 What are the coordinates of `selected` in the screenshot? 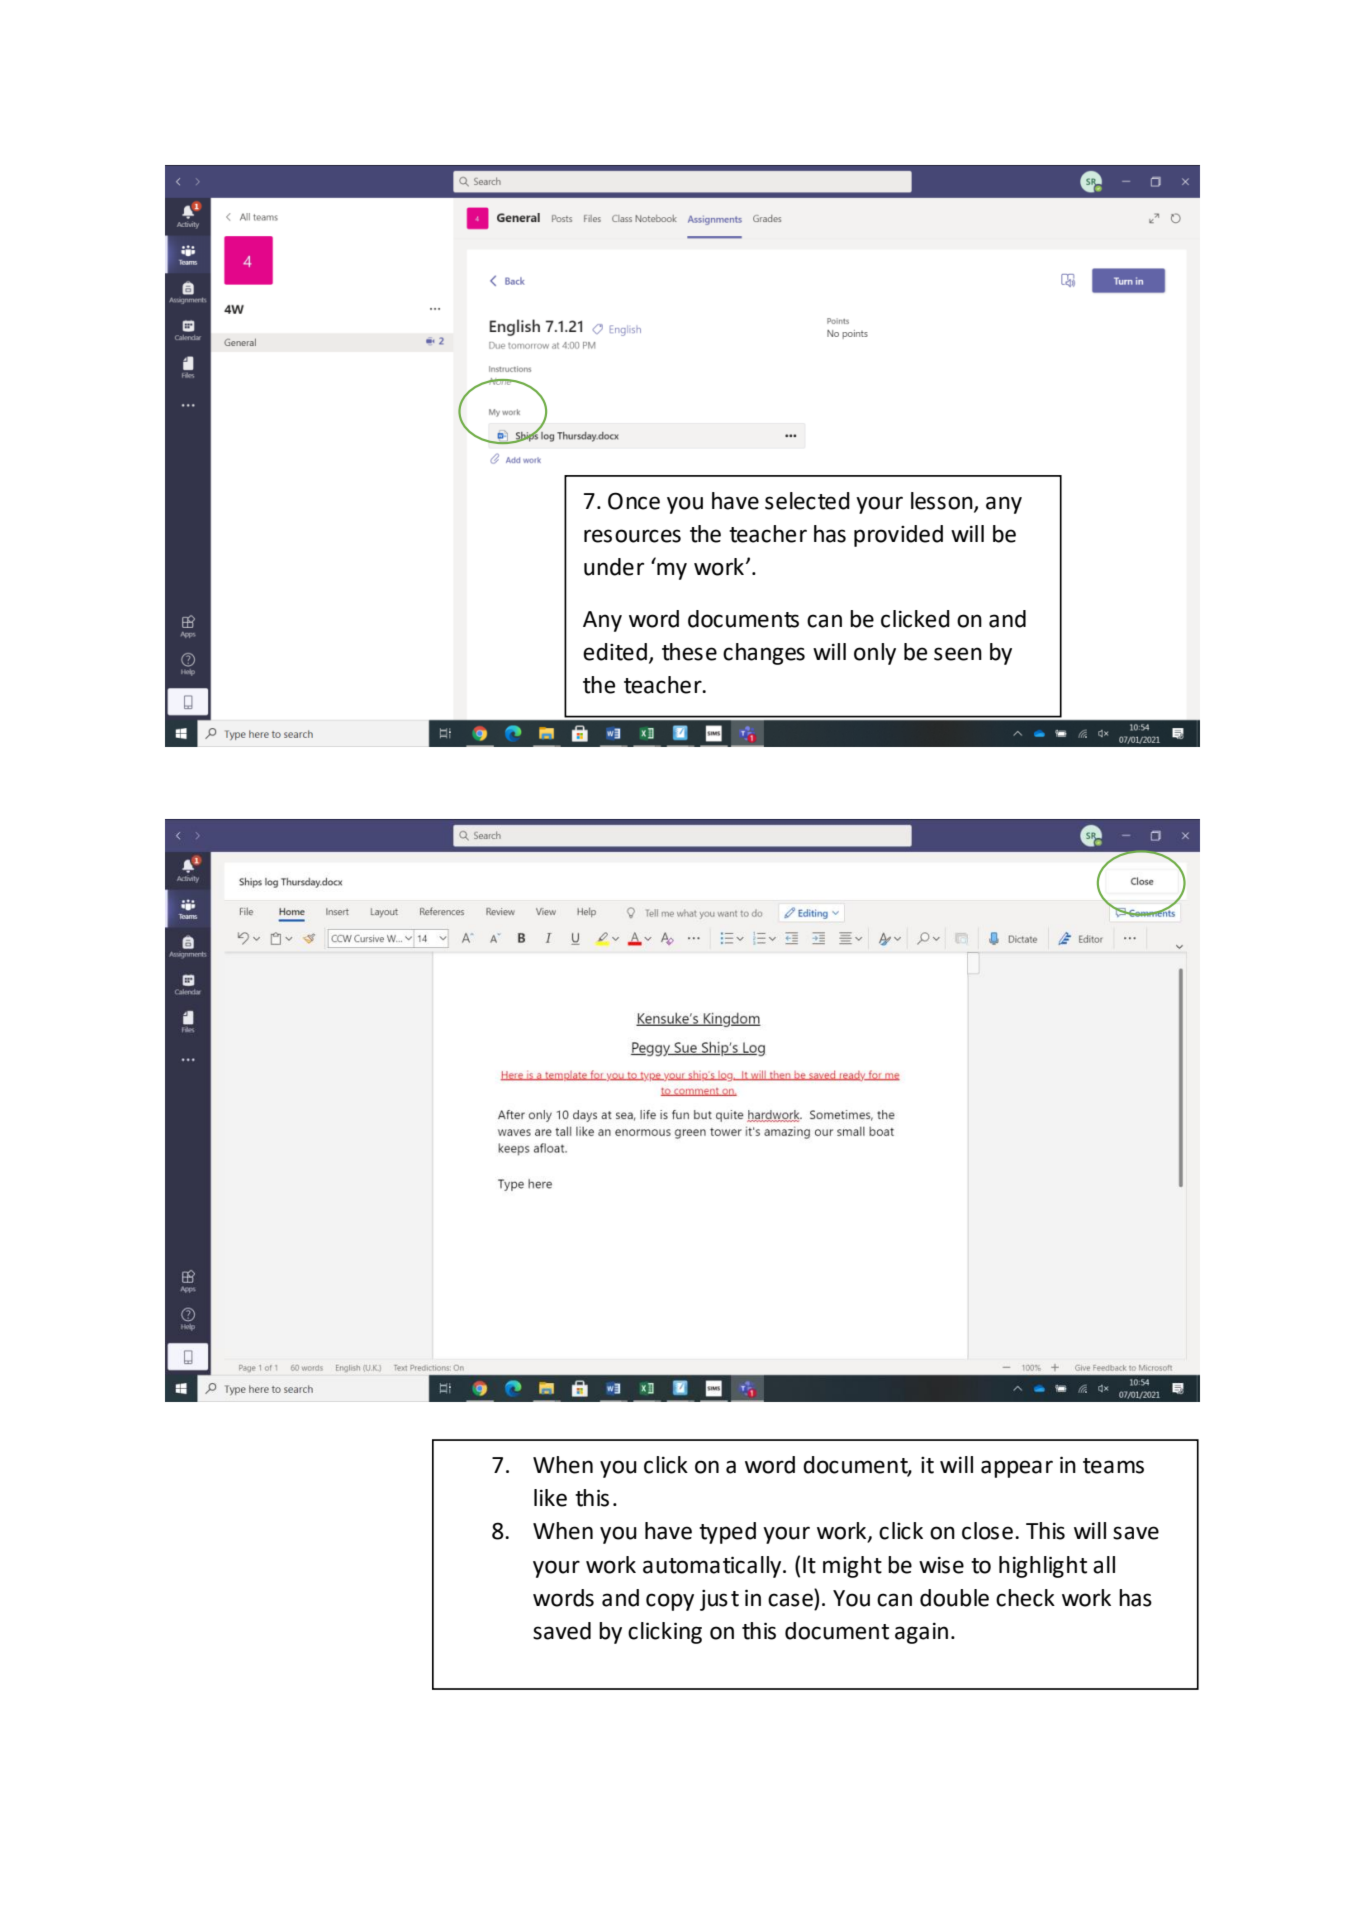 It's located at (807, 501).
